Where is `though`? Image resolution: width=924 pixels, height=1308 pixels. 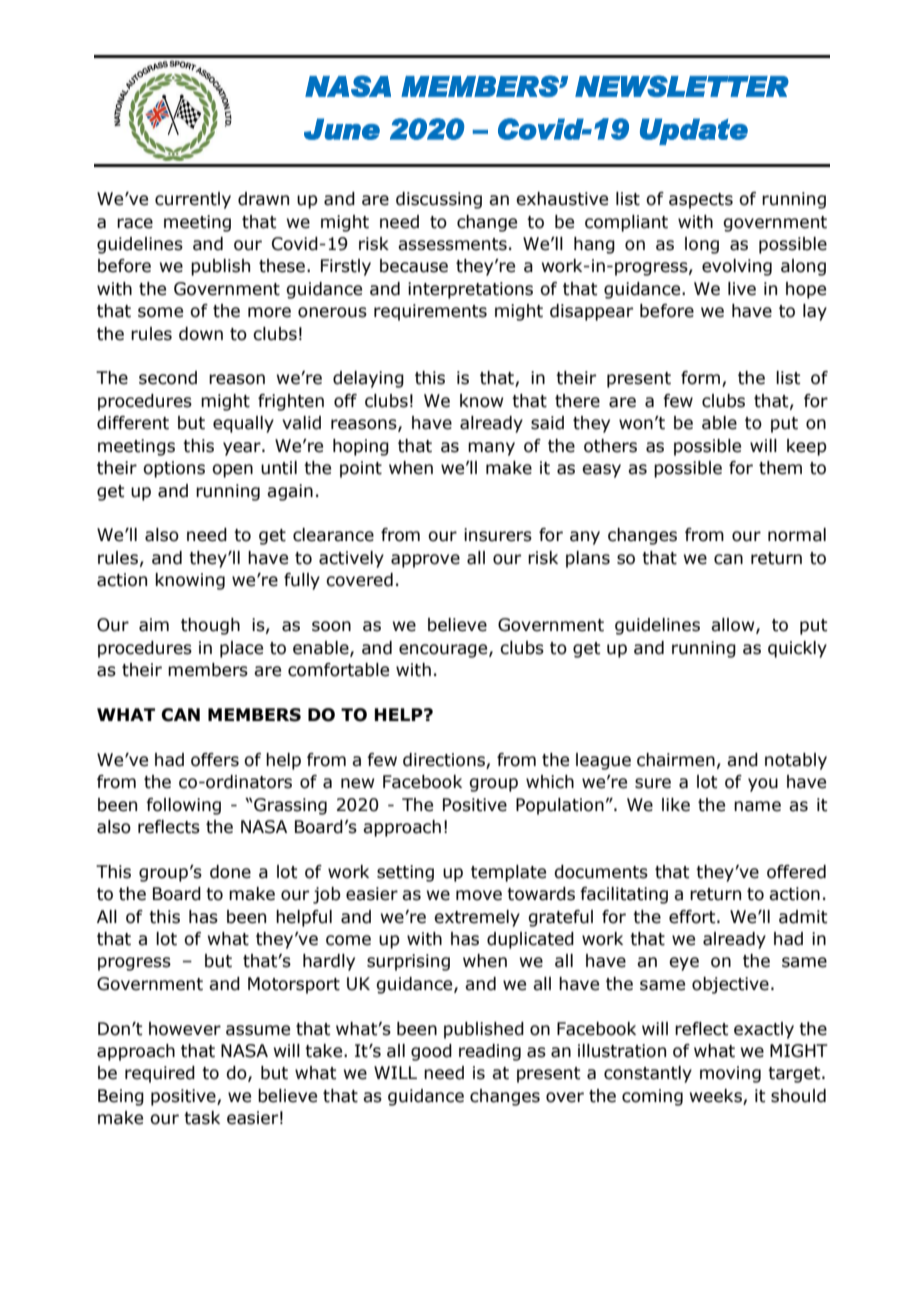
though is located at coordinates (210, 626).
